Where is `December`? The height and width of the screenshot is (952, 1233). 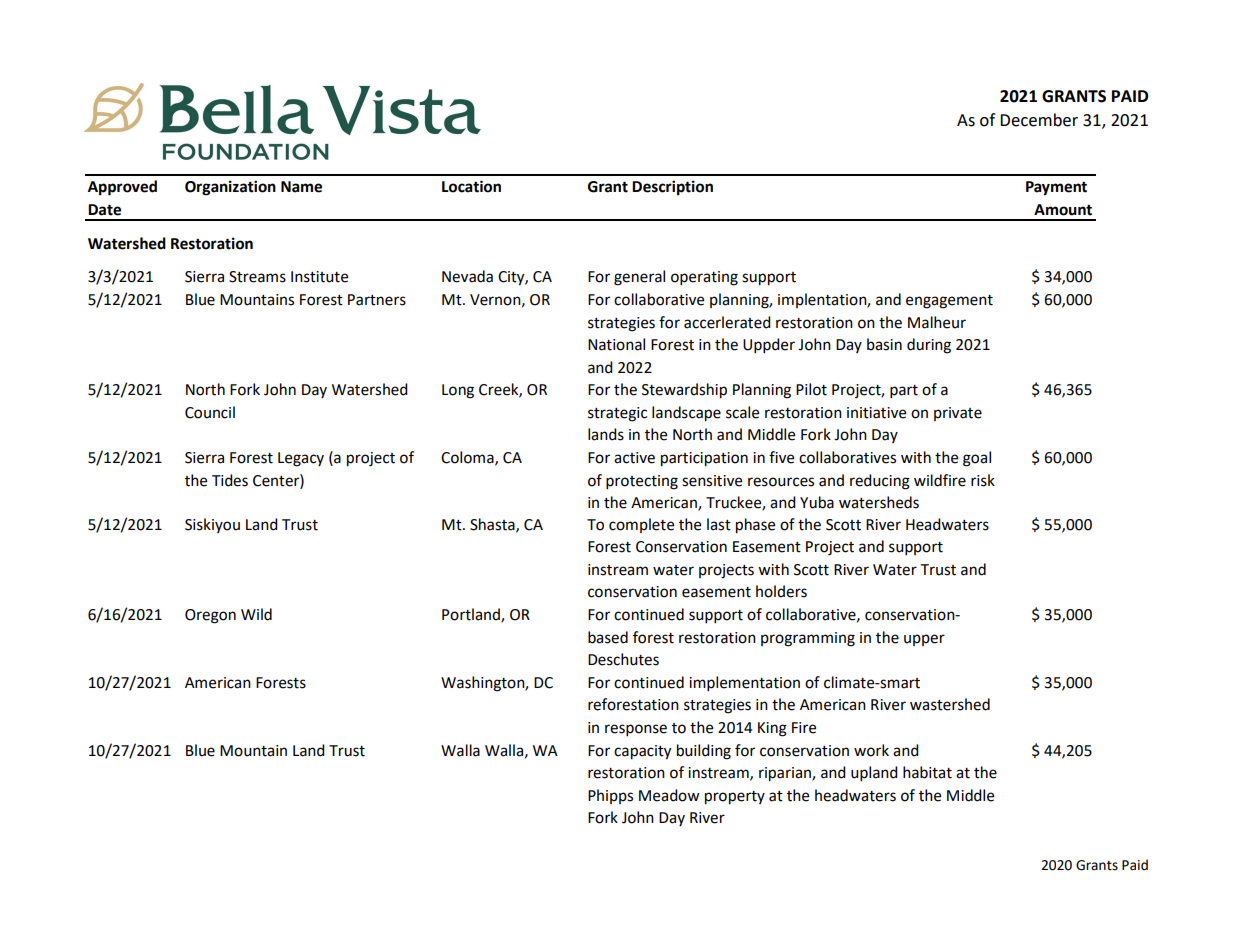 December is located at coordinates (1039, 120).
